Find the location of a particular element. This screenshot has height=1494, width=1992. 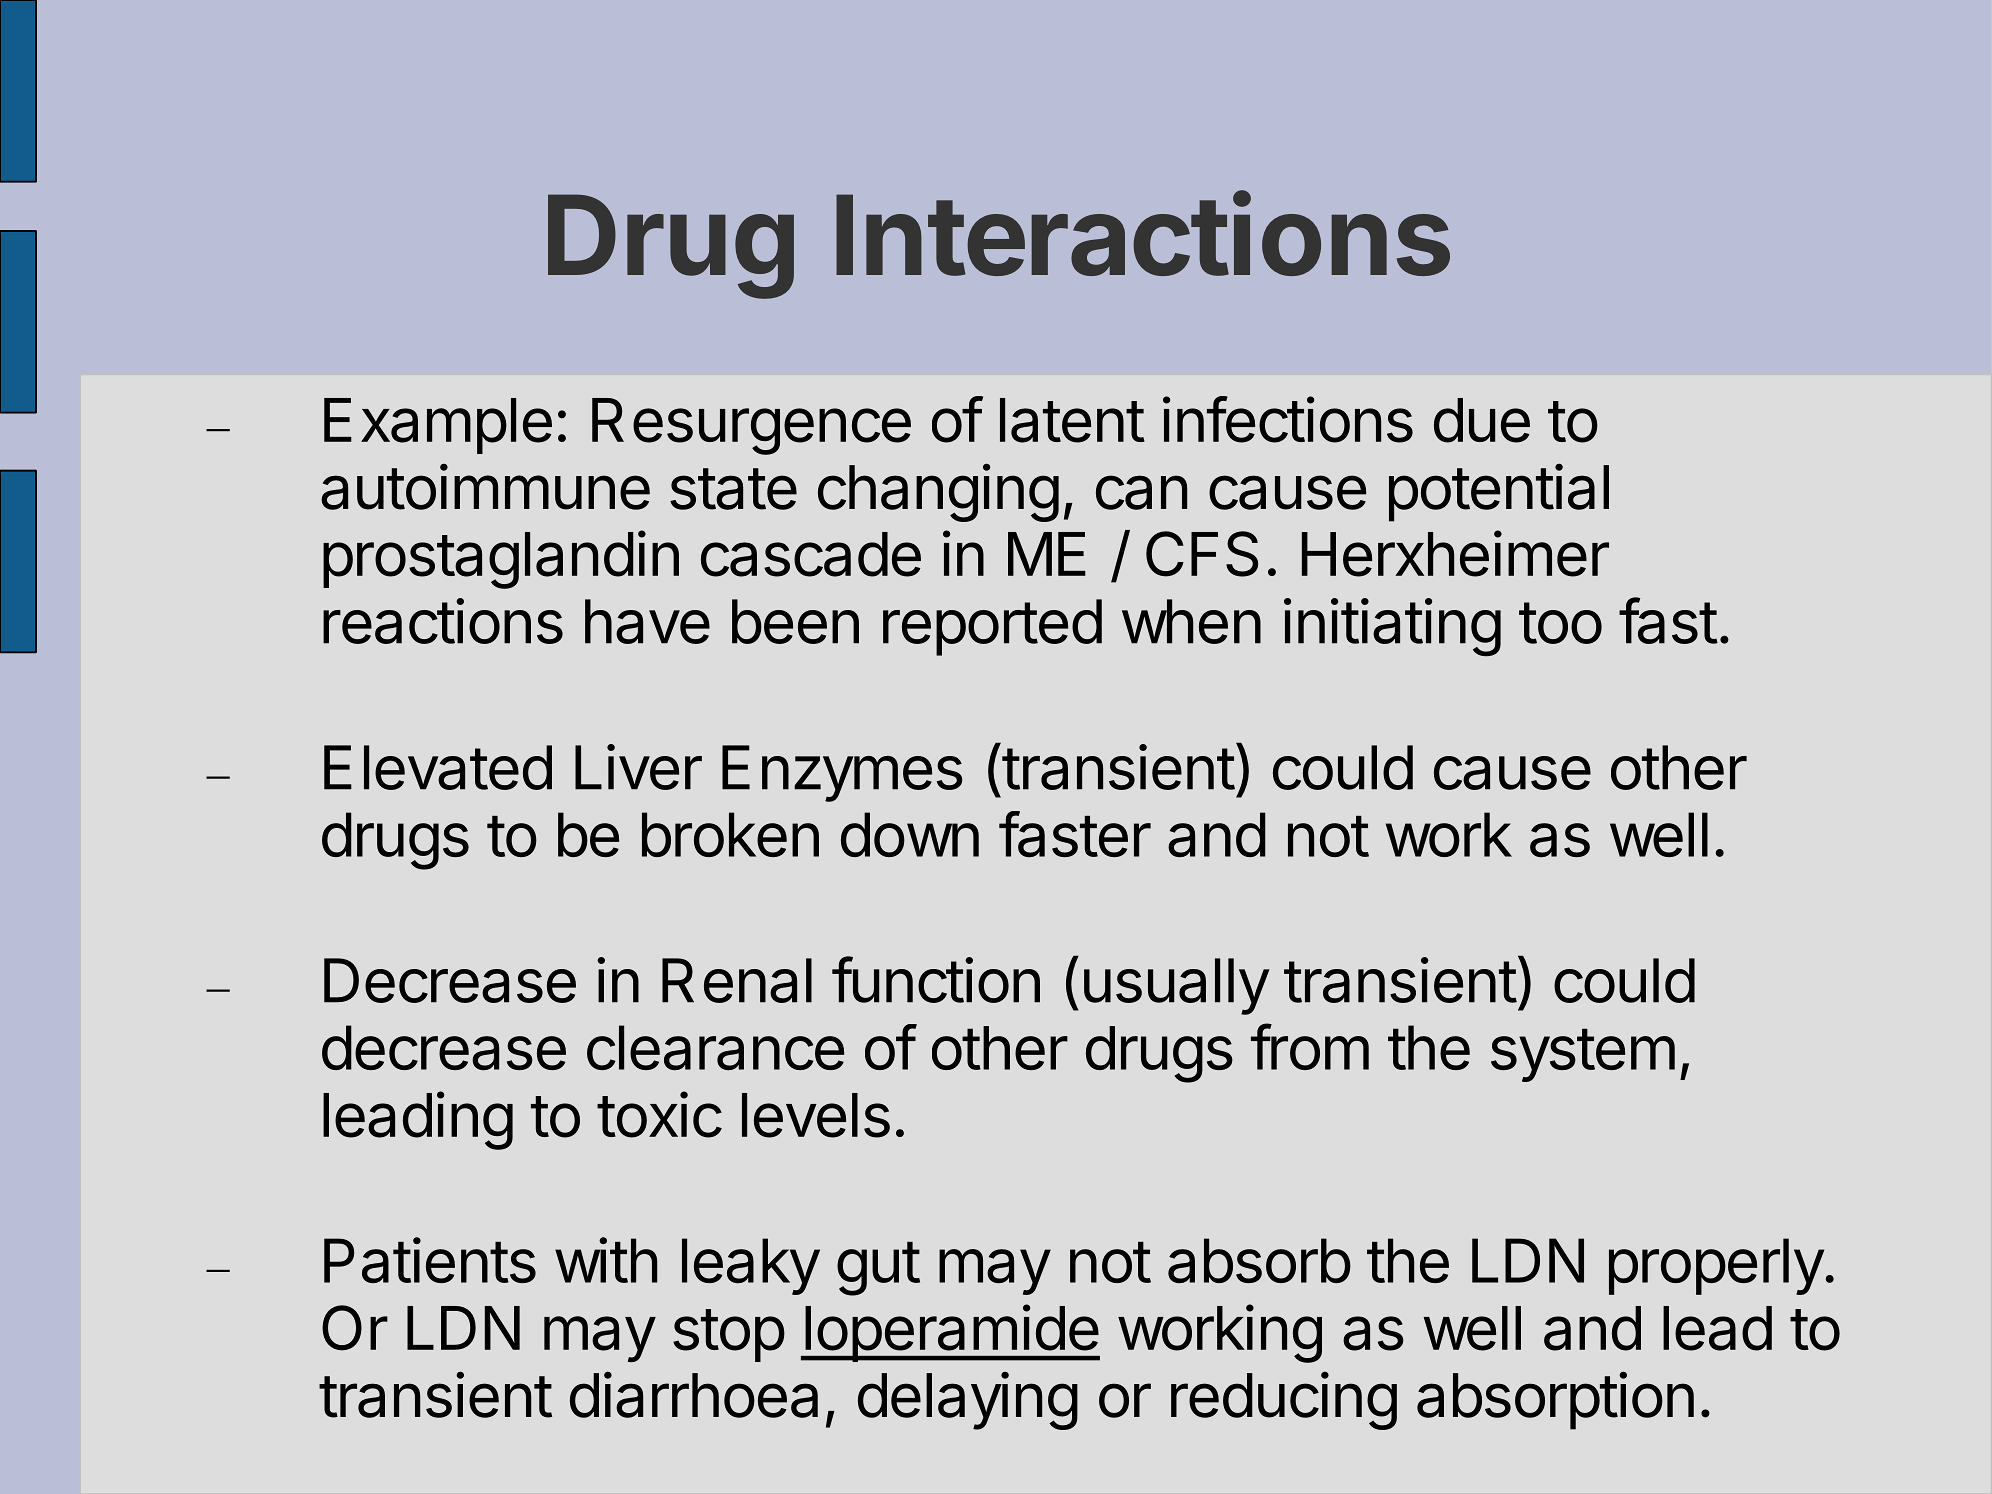

diarrhoea is located at coordinates (694, 1394).
